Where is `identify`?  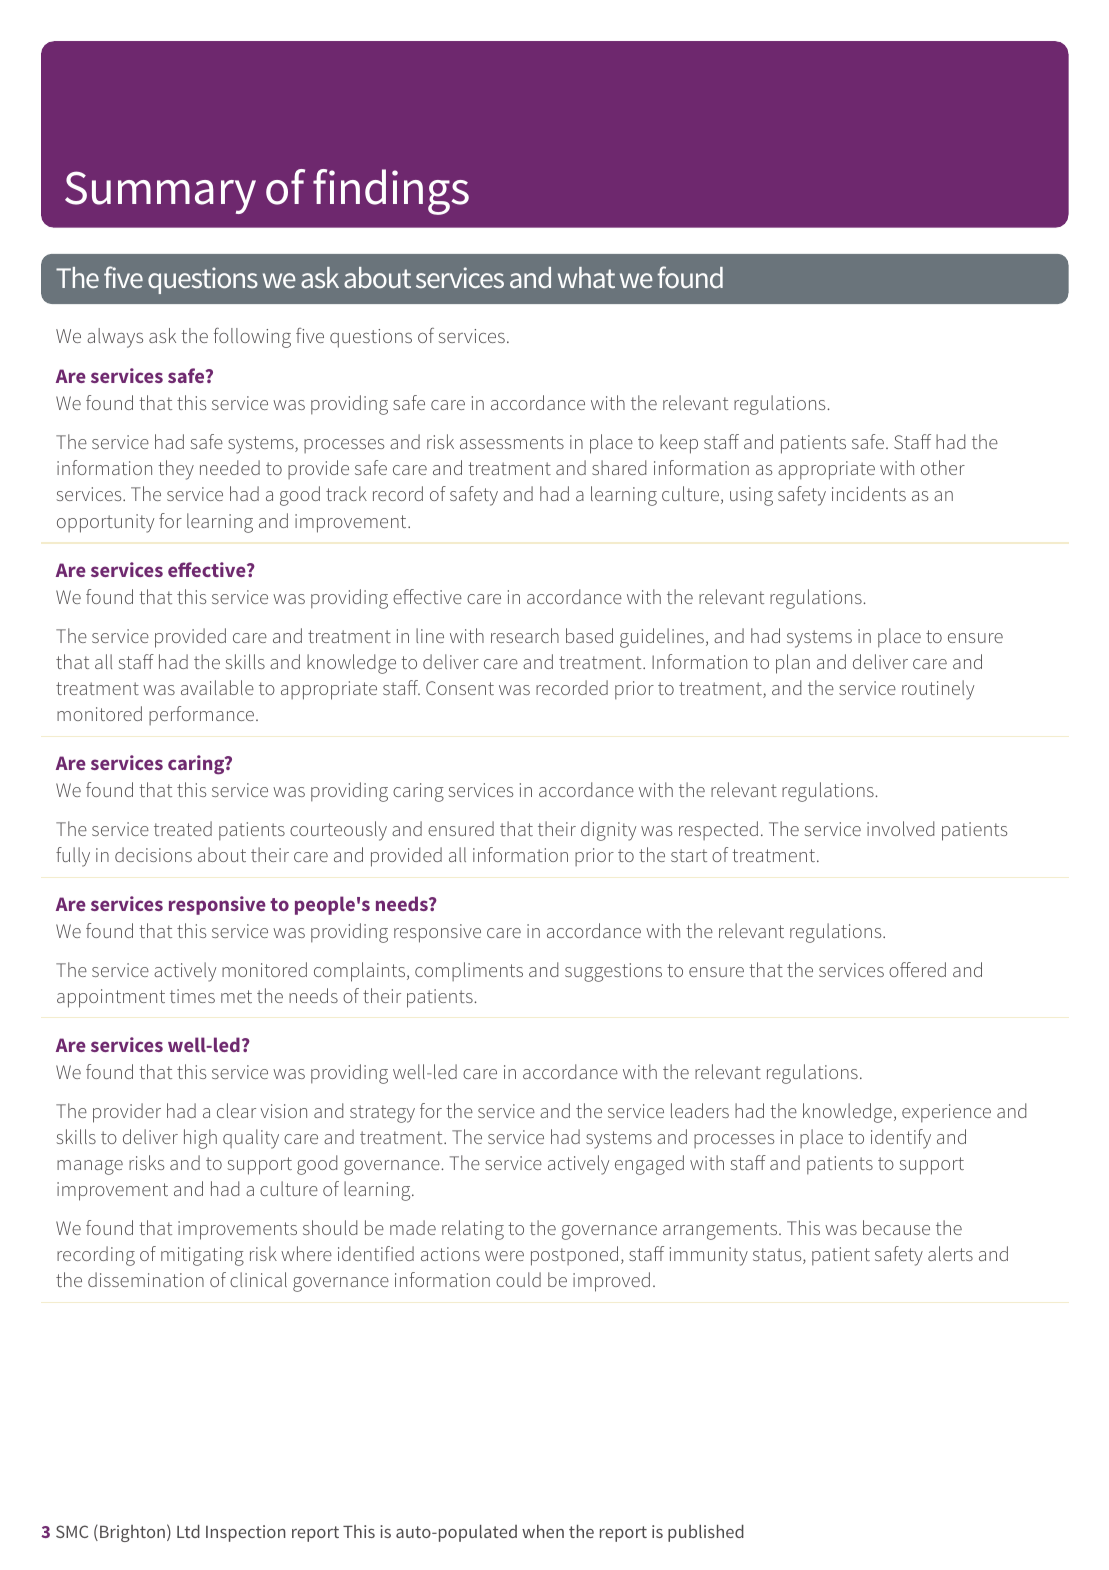 identify is located at coordinates (901, 1139).
